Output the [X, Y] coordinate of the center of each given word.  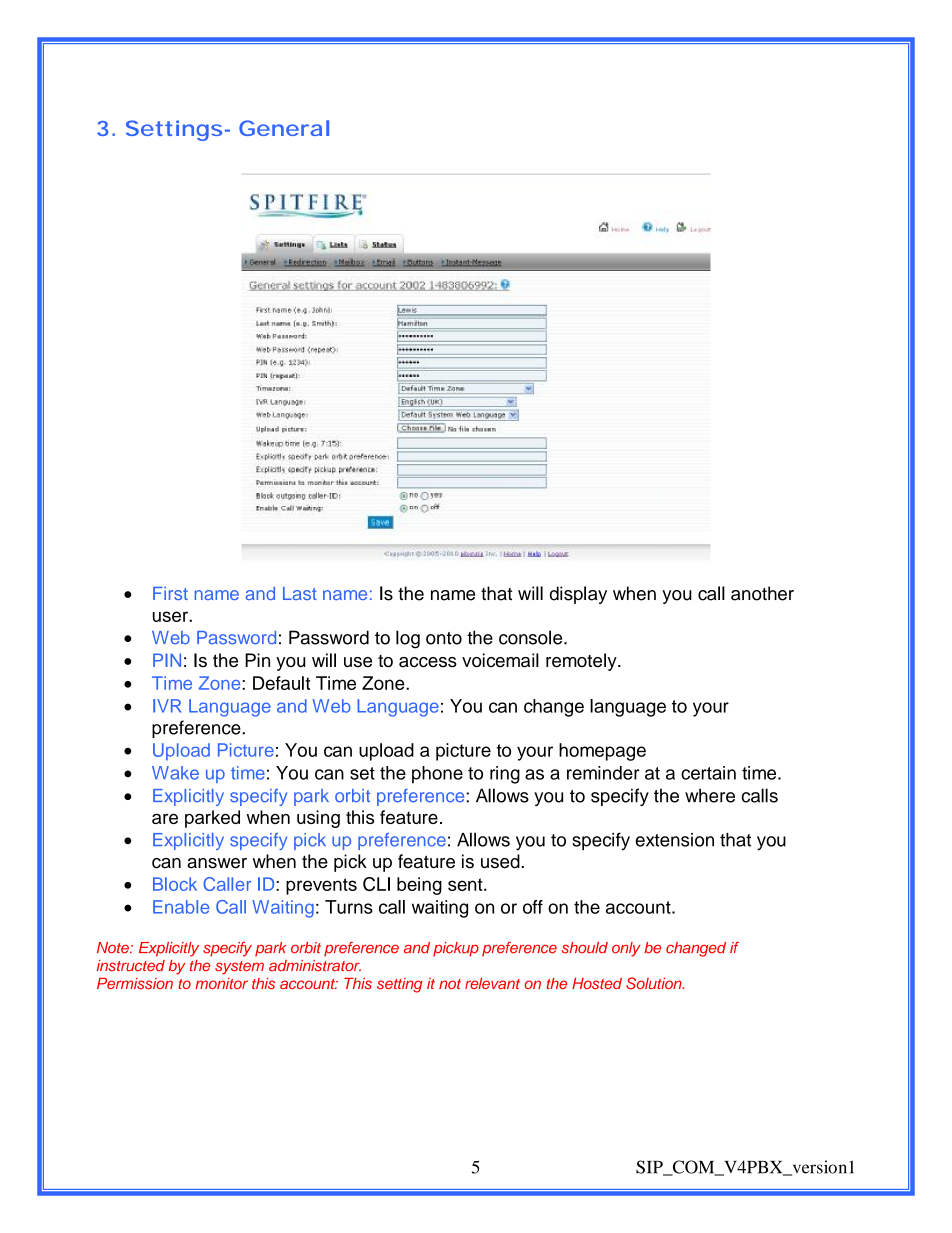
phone [437, 775]
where [710, 795]
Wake [175, 773]
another [762, 593]
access [428, 662]
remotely [582, 662]
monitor [221, 983]
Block [175, 884]
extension [674, 840]
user [171, 616]
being [419, 886]
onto [444, 638]
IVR [167, 706]
